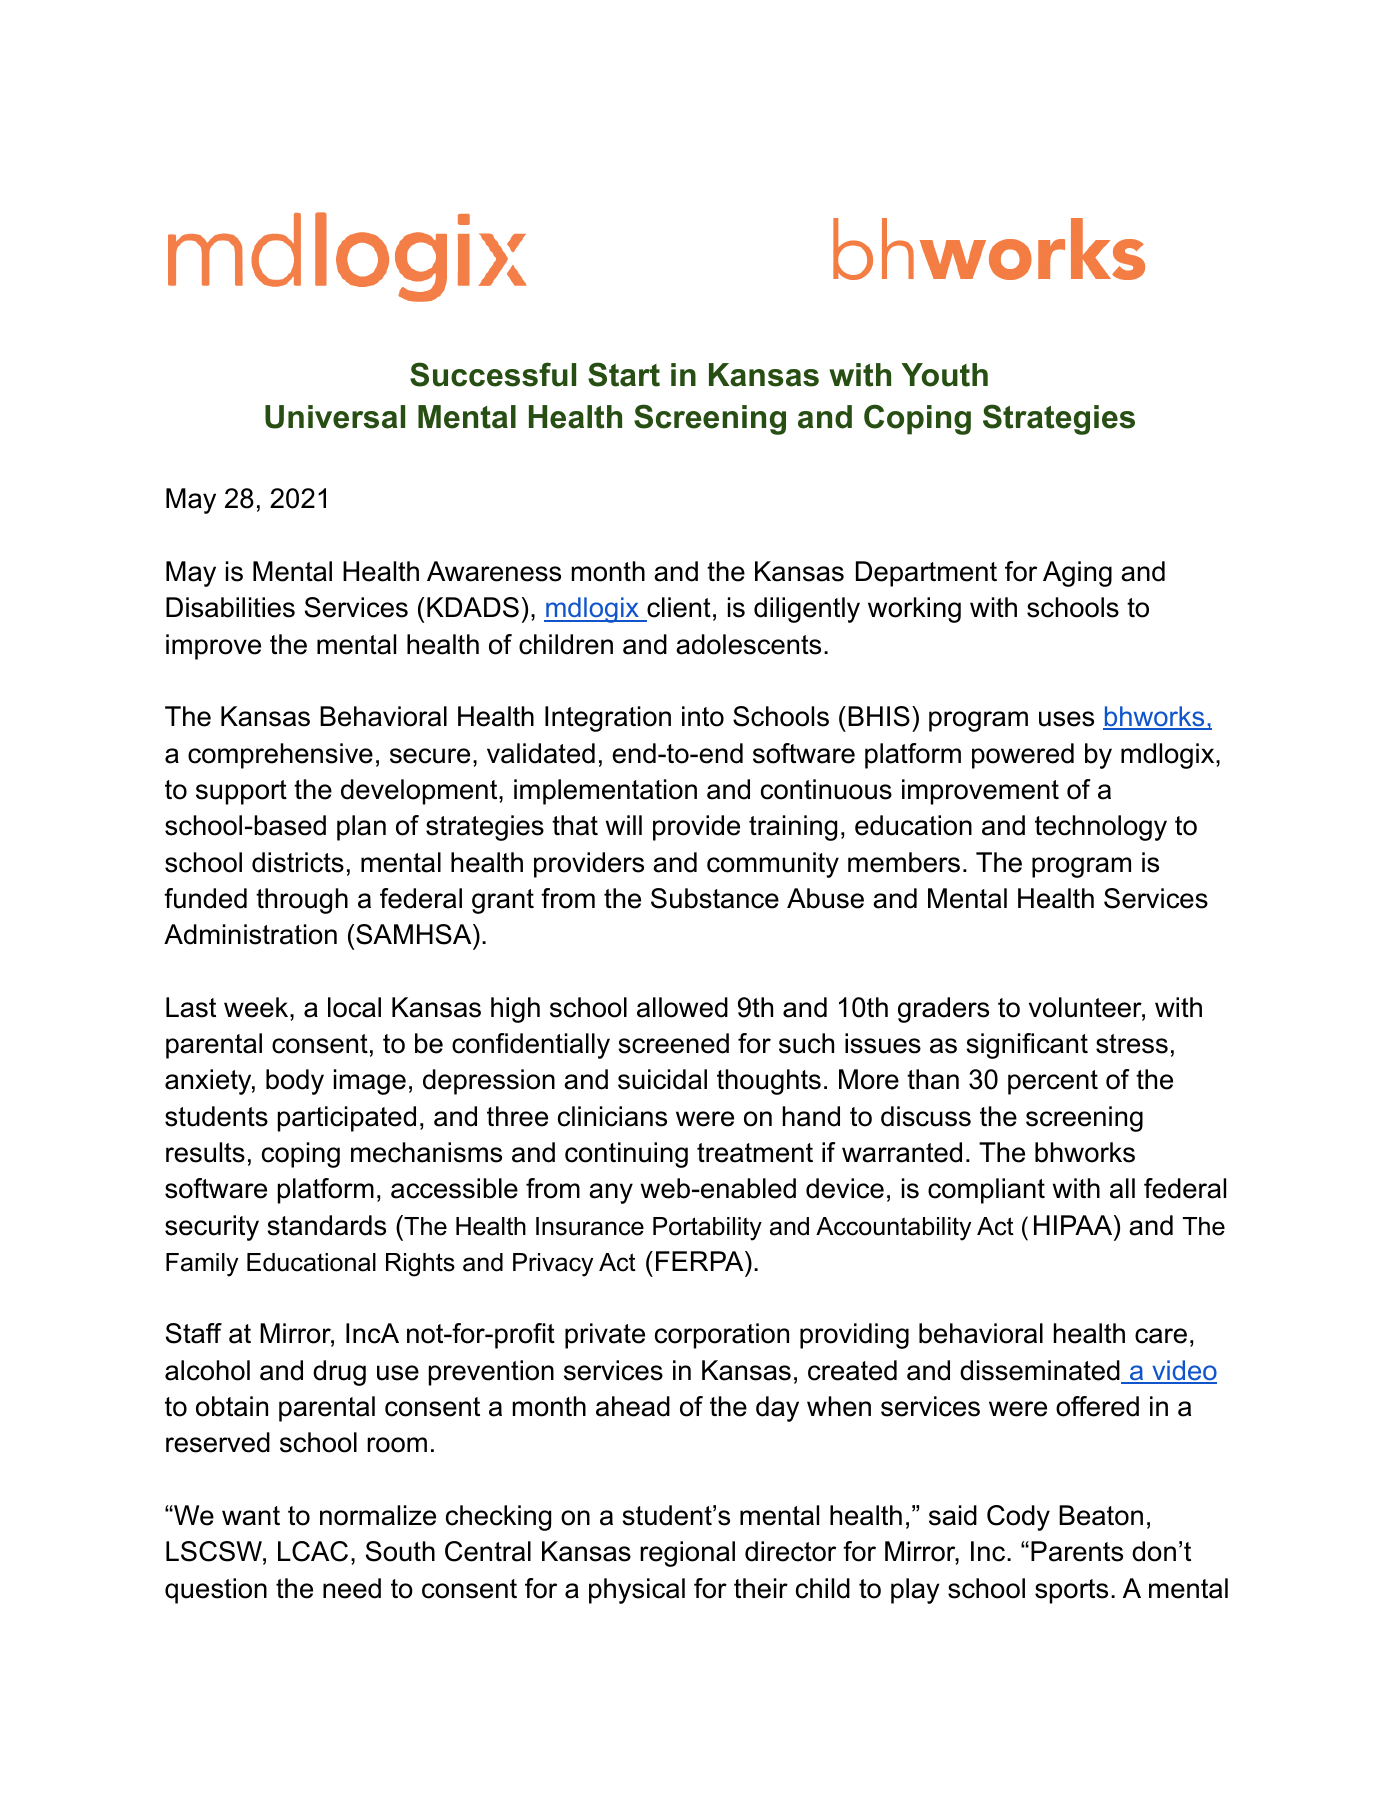  I want to click on Universal, so click(335, 417).
